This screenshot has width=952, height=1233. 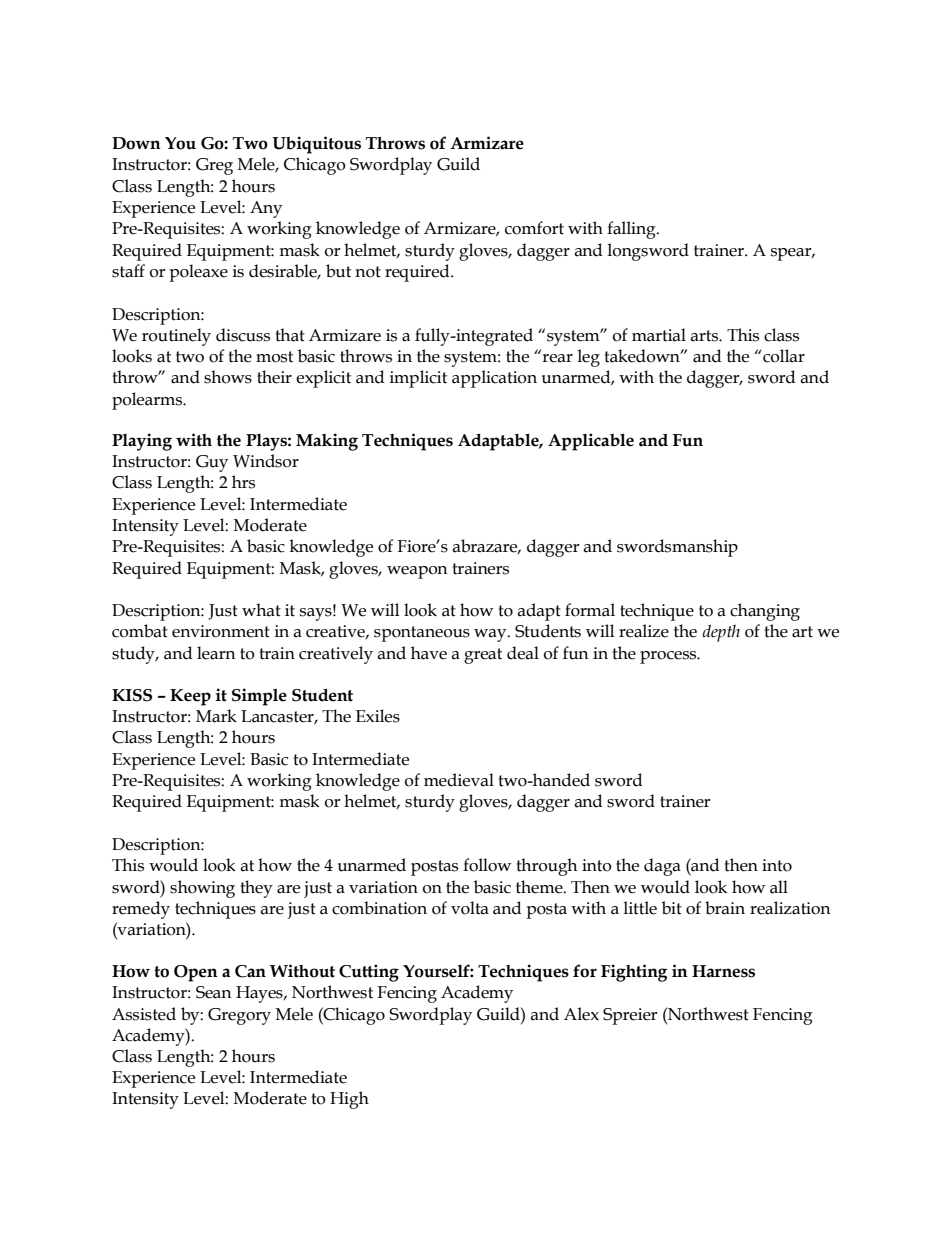 I want to click on Harness, so click(x=723, y=971).
